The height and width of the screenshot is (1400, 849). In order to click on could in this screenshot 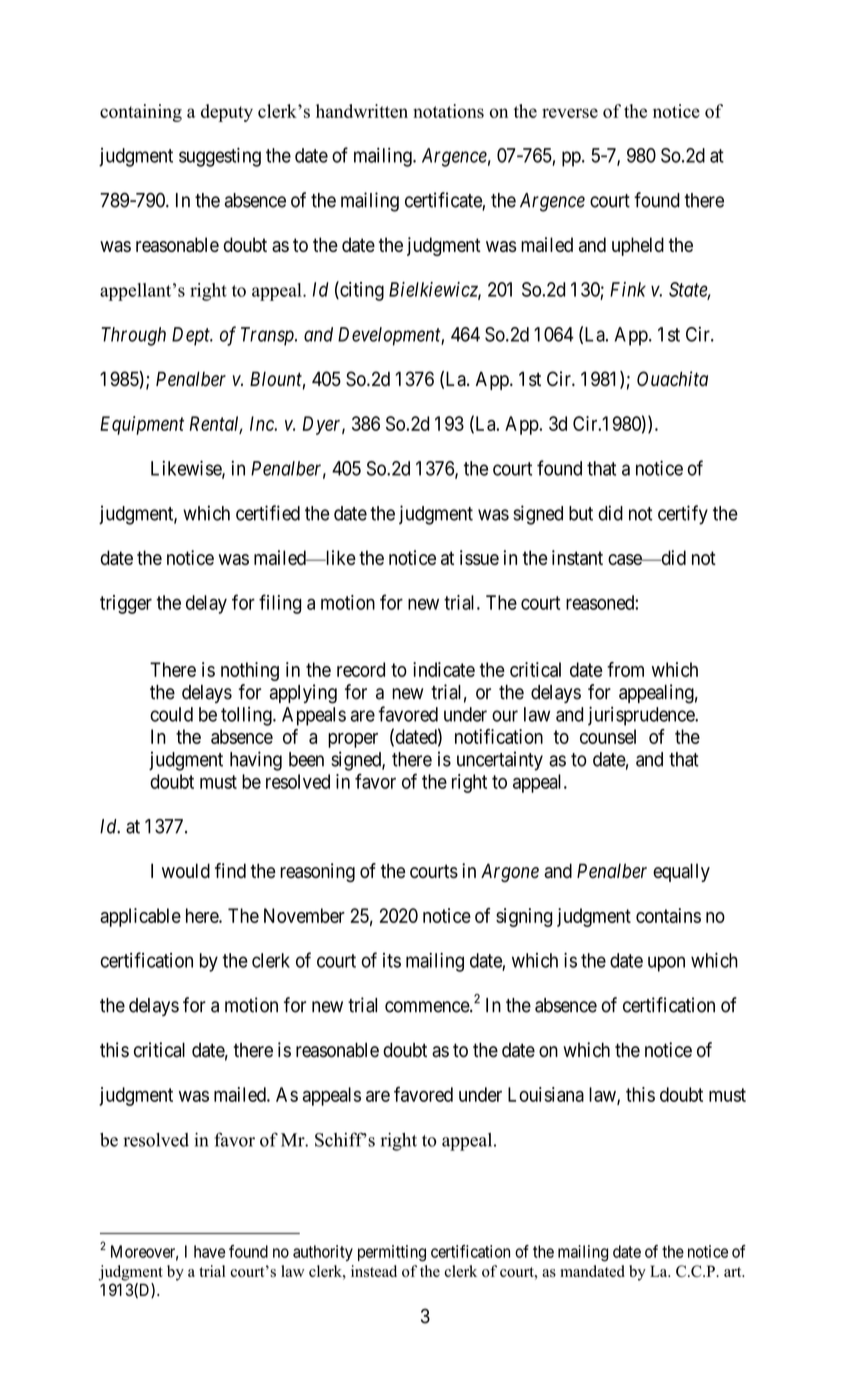, I will do `click(171, 714)`.
